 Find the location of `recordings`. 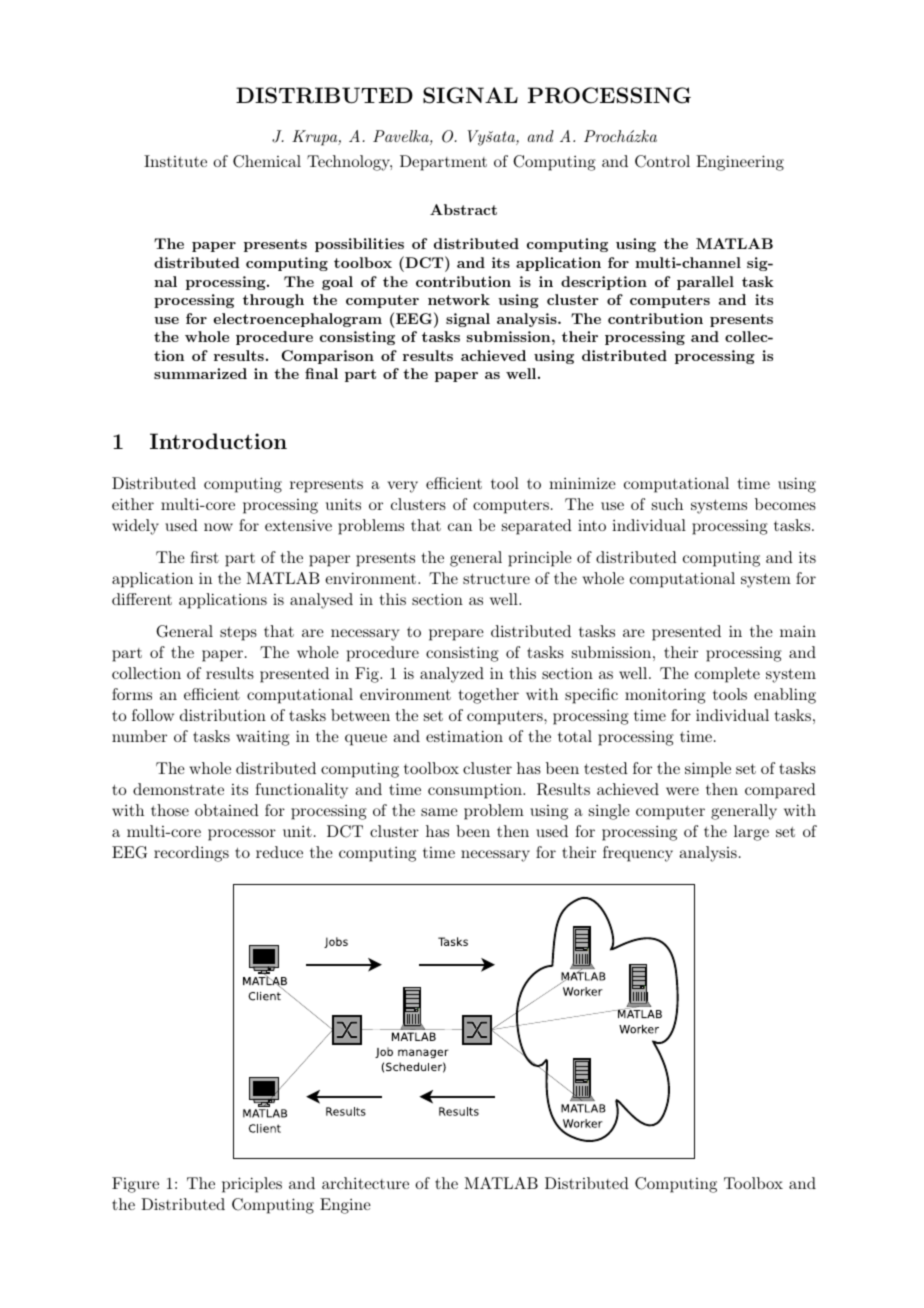

recordings is located at coordinates (191, 854).
